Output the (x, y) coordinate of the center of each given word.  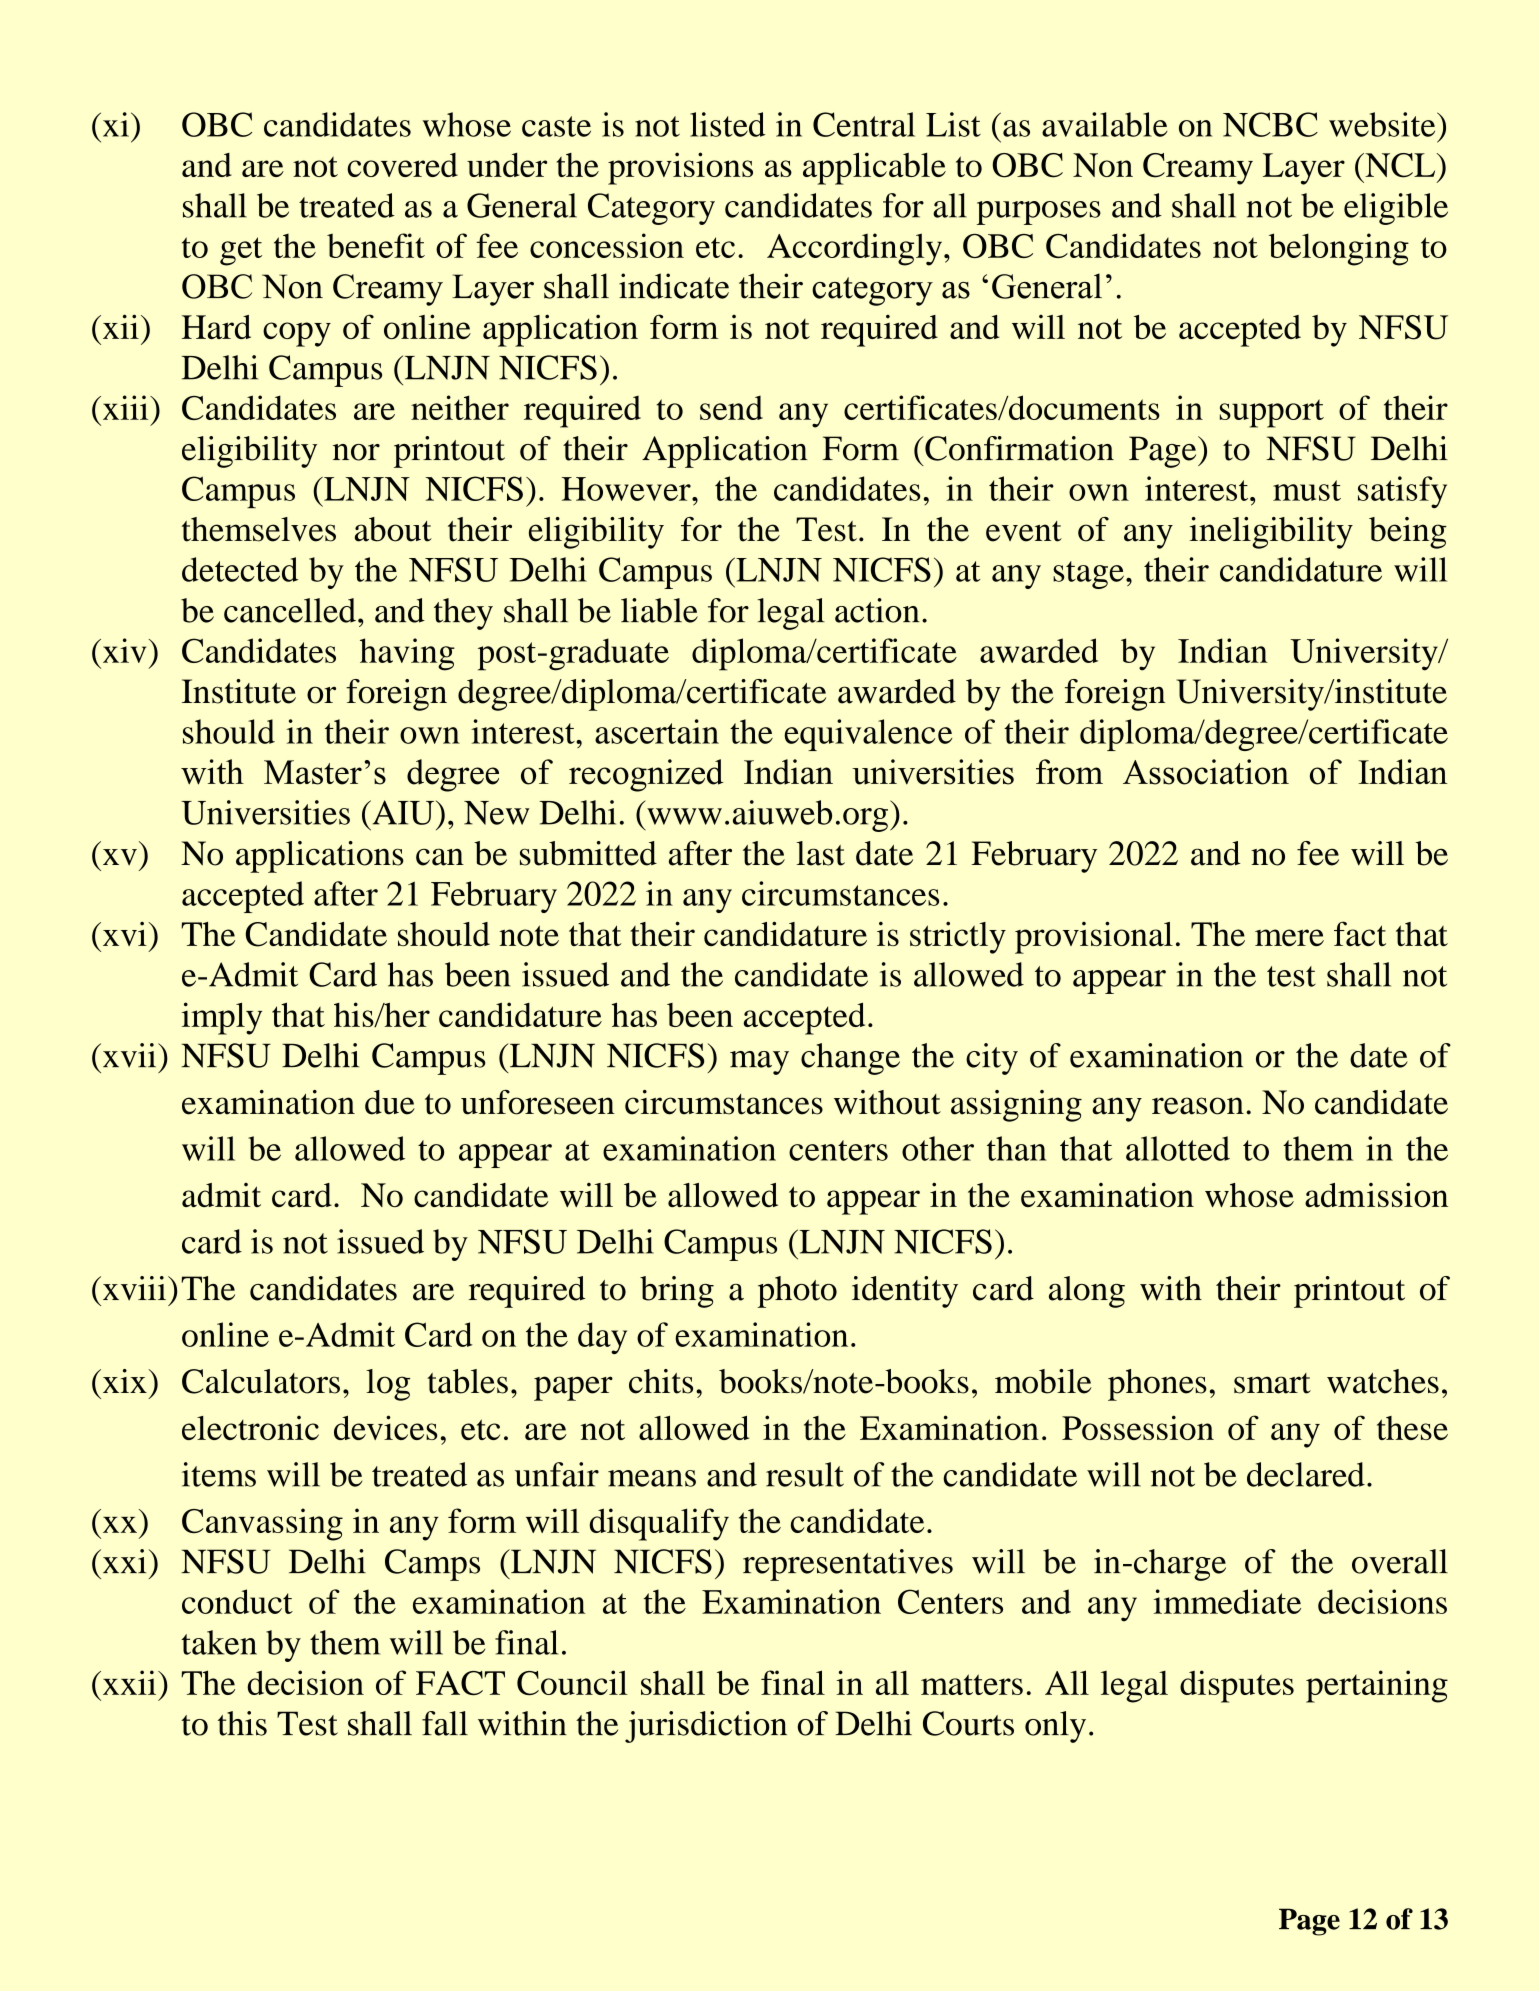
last (820, 853)
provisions (680, 168)
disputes (1237, 1686)
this (242, 1723)
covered (402, 165)
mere (1289, 937)
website (1383, 124)
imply (222, 1018)
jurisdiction (706, 1727)
